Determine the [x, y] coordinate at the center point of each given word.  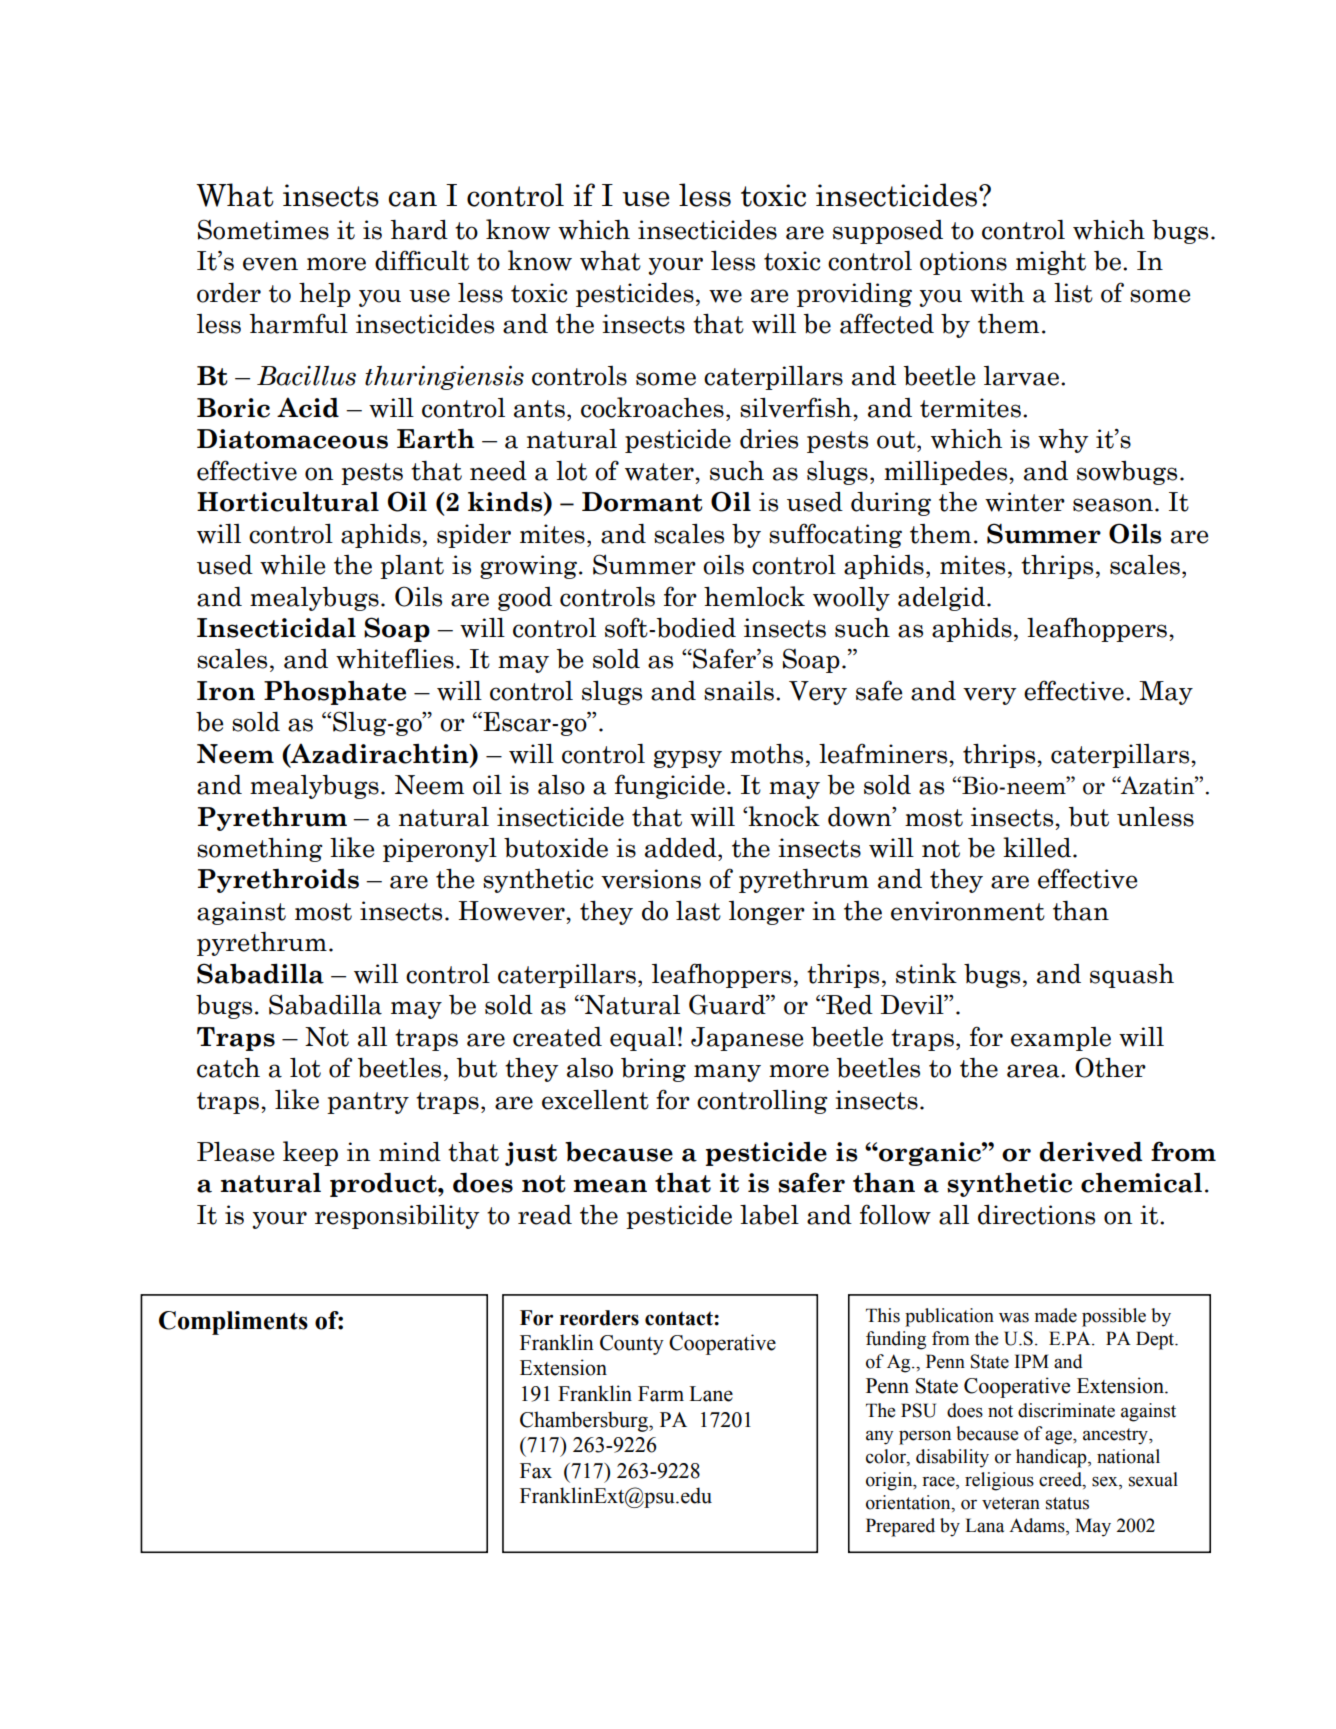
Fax [536, 1471]
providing [854, 295]
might [1051, 263]
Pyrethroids [278, 881]
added [682, 848]
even [270, 264]
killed [1038, 847]
